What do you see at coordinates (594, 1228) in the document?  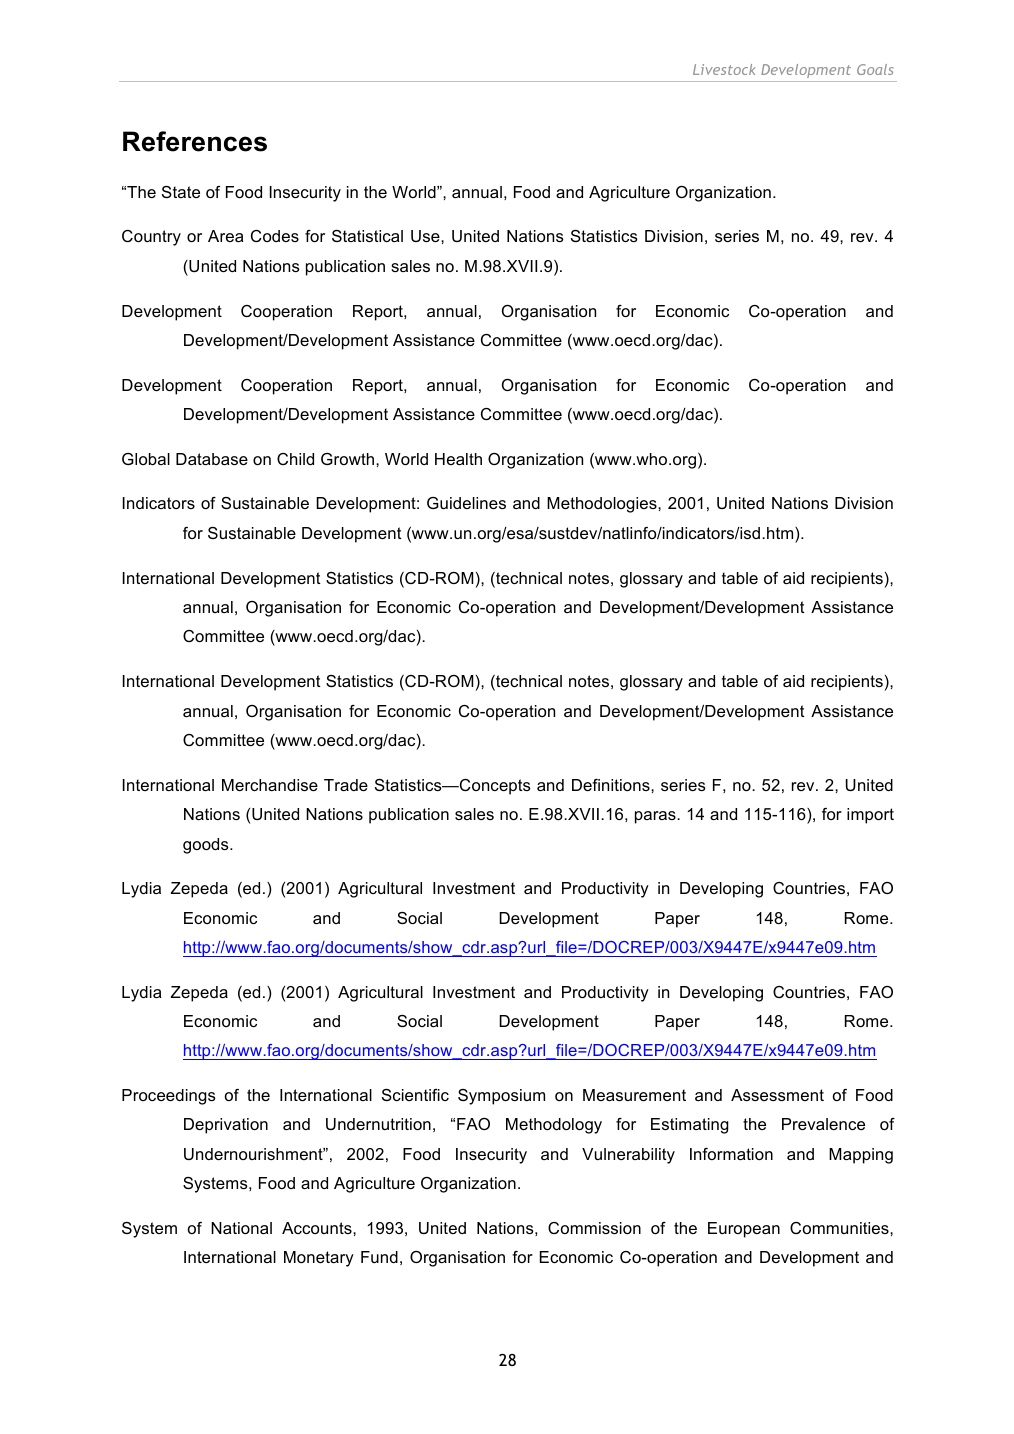 I see `Commission` at bounding box center [594, 1228].
